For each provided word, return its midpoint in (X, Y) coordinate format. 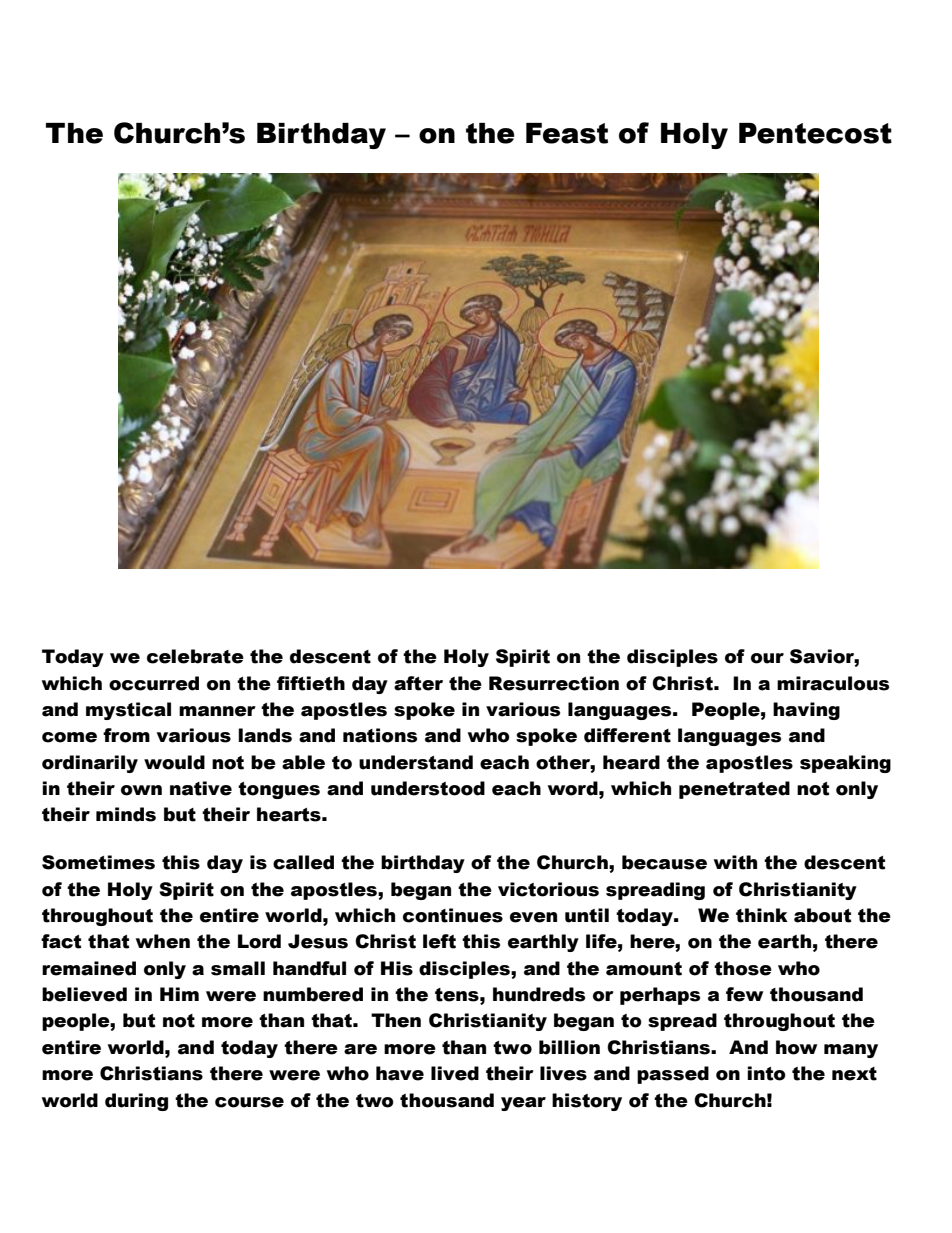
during (136, 1102)
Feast (567, 133)
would (174, 762)
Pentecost (815, 133)
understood (428, 788)
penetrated (734, 790)
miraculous (833, 683)
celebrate (195, 656)
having (806, 711)
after (418, 683)
